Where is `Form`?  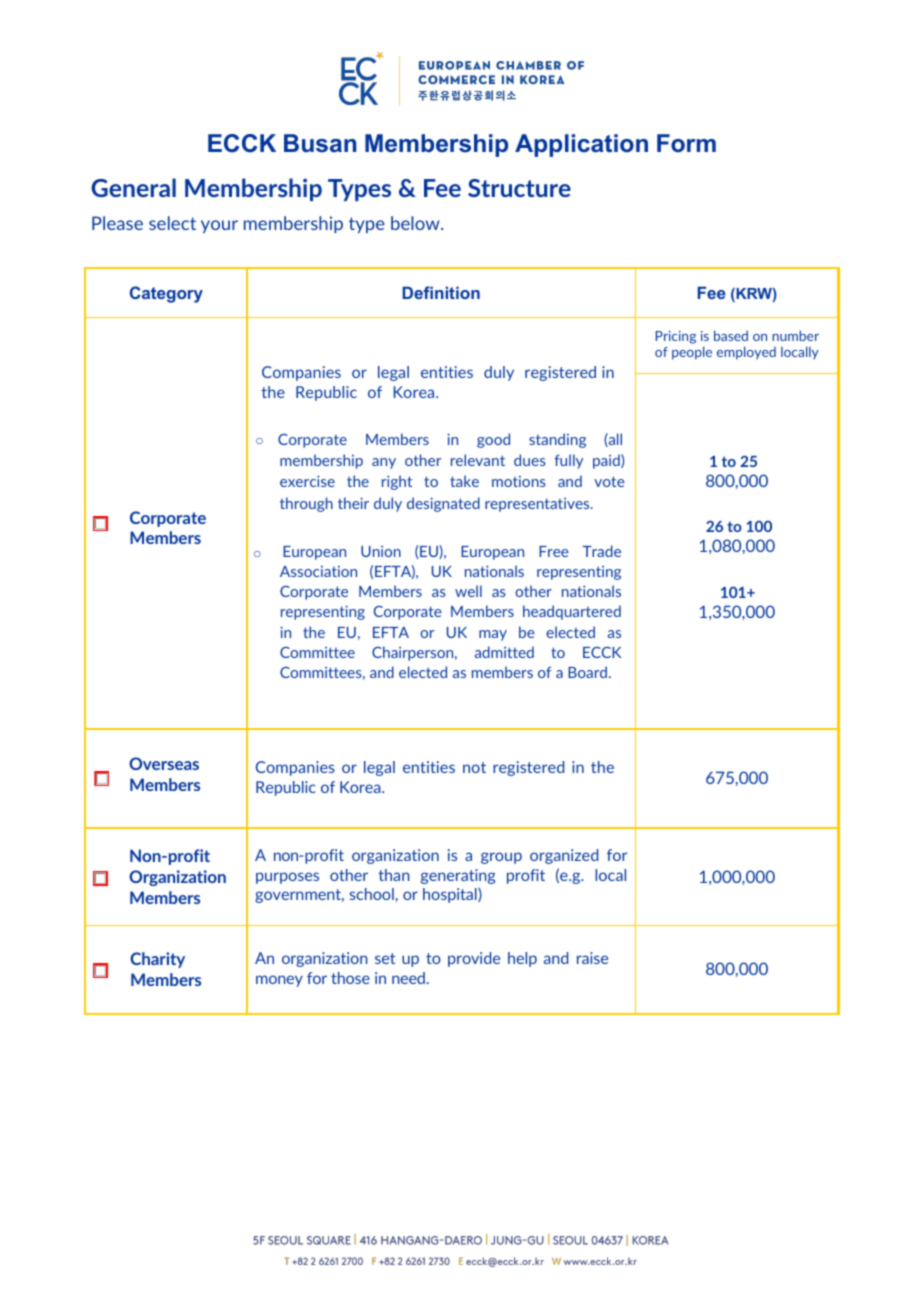 Form is located at coordinates (686, 143).
